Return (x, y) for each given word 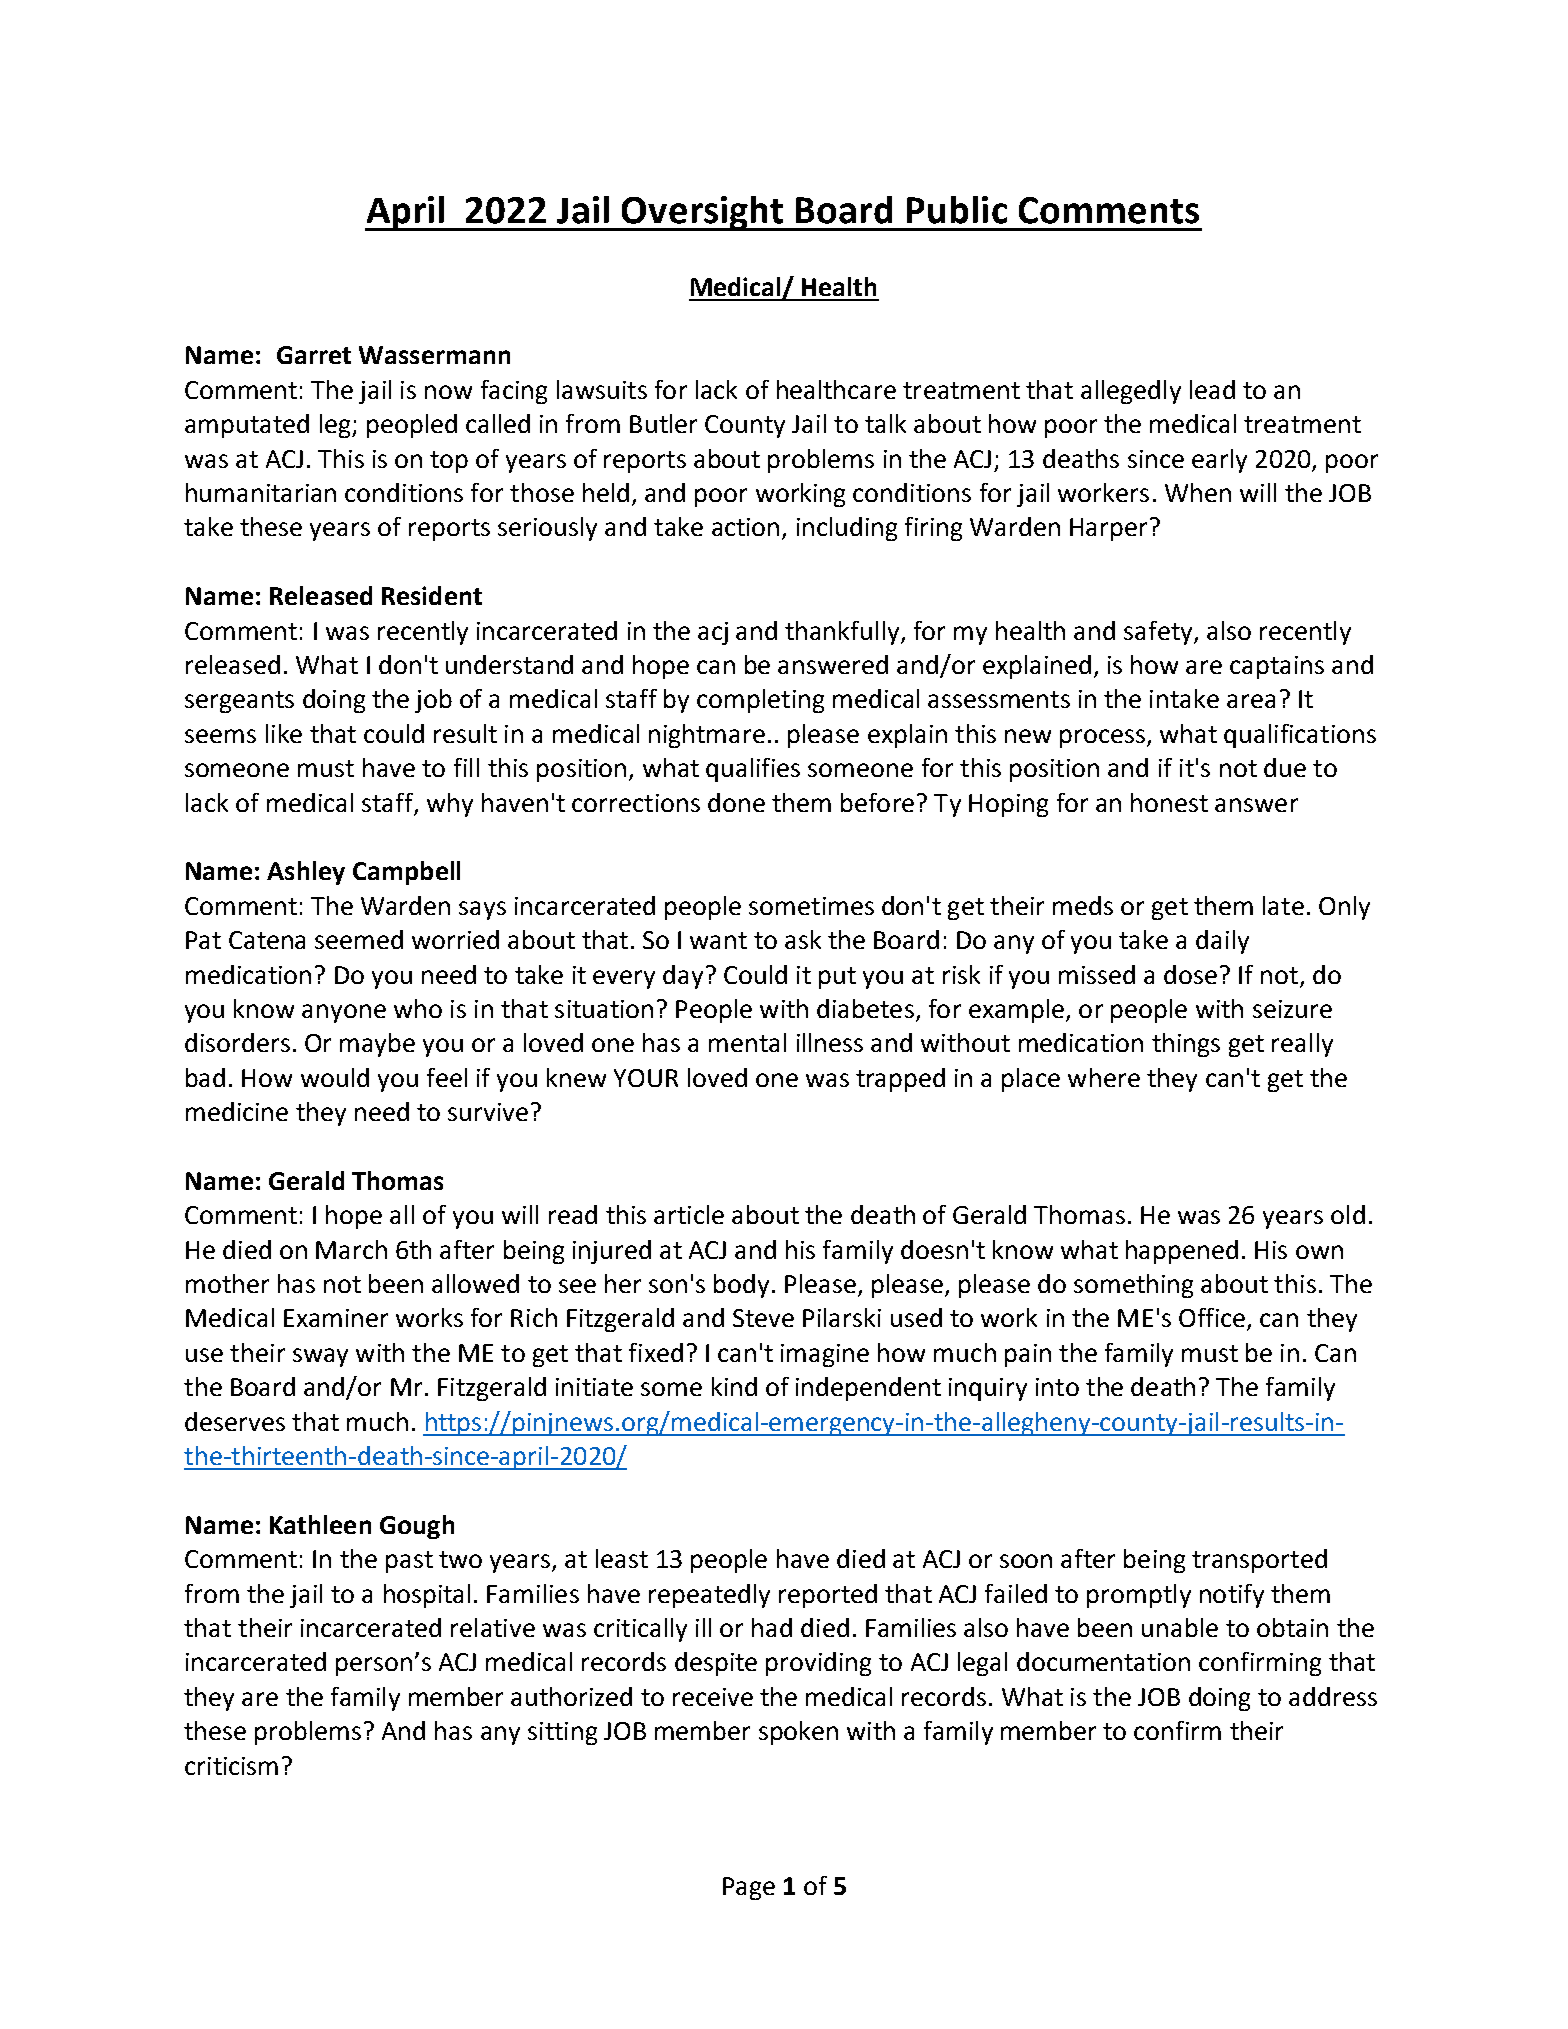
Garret (314, 355)
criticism (231, 1766)
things (1186, 1045)
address (1333, 1696)
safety (1159, 633)
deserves (235, 1421)
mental (747, 1042)
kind (734, 1386)
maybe (377, 1045)
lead (1212, 389)
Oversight (703, 213)
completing (760, 701)
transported (1259, 1561)
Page (749, 1888)
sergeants (239, 702)
